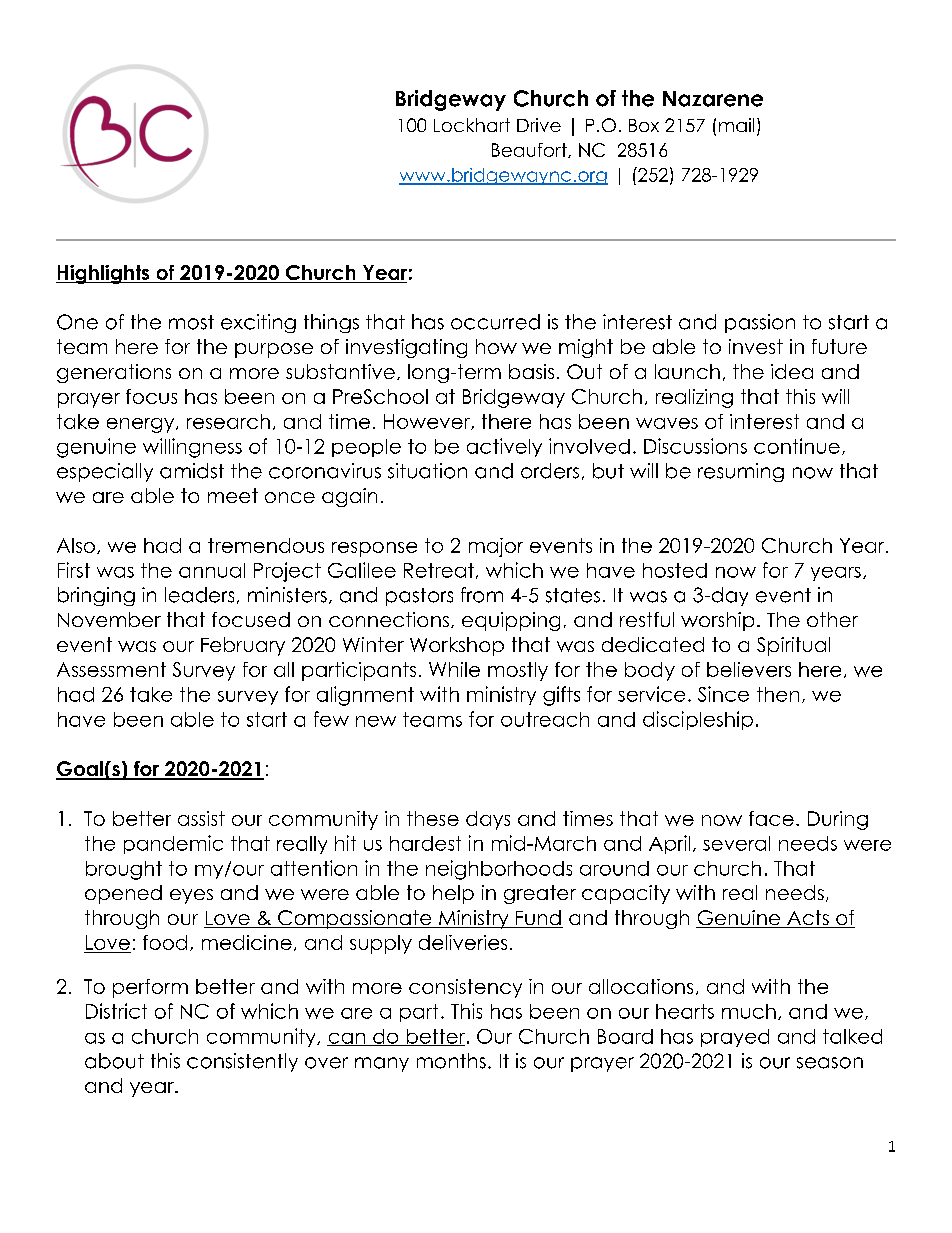  What do you see at coordinates (488, 820) in the document?
I see `days` at bounding box center [488, 820].
